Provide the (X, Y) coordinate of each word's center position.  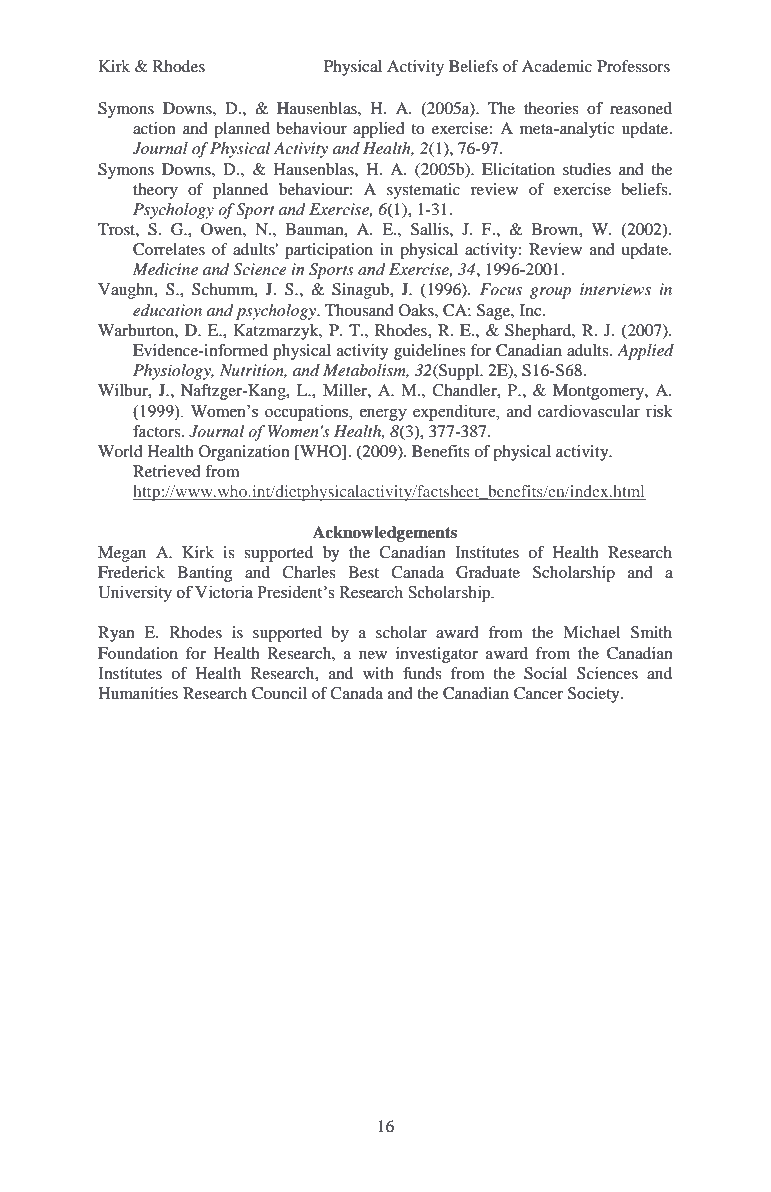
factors (158, 431)
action (154, 128)
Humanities (138, 693)
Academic (557, 66)
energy (383, 414)
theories (551, 108)
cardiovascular (589, 411)
